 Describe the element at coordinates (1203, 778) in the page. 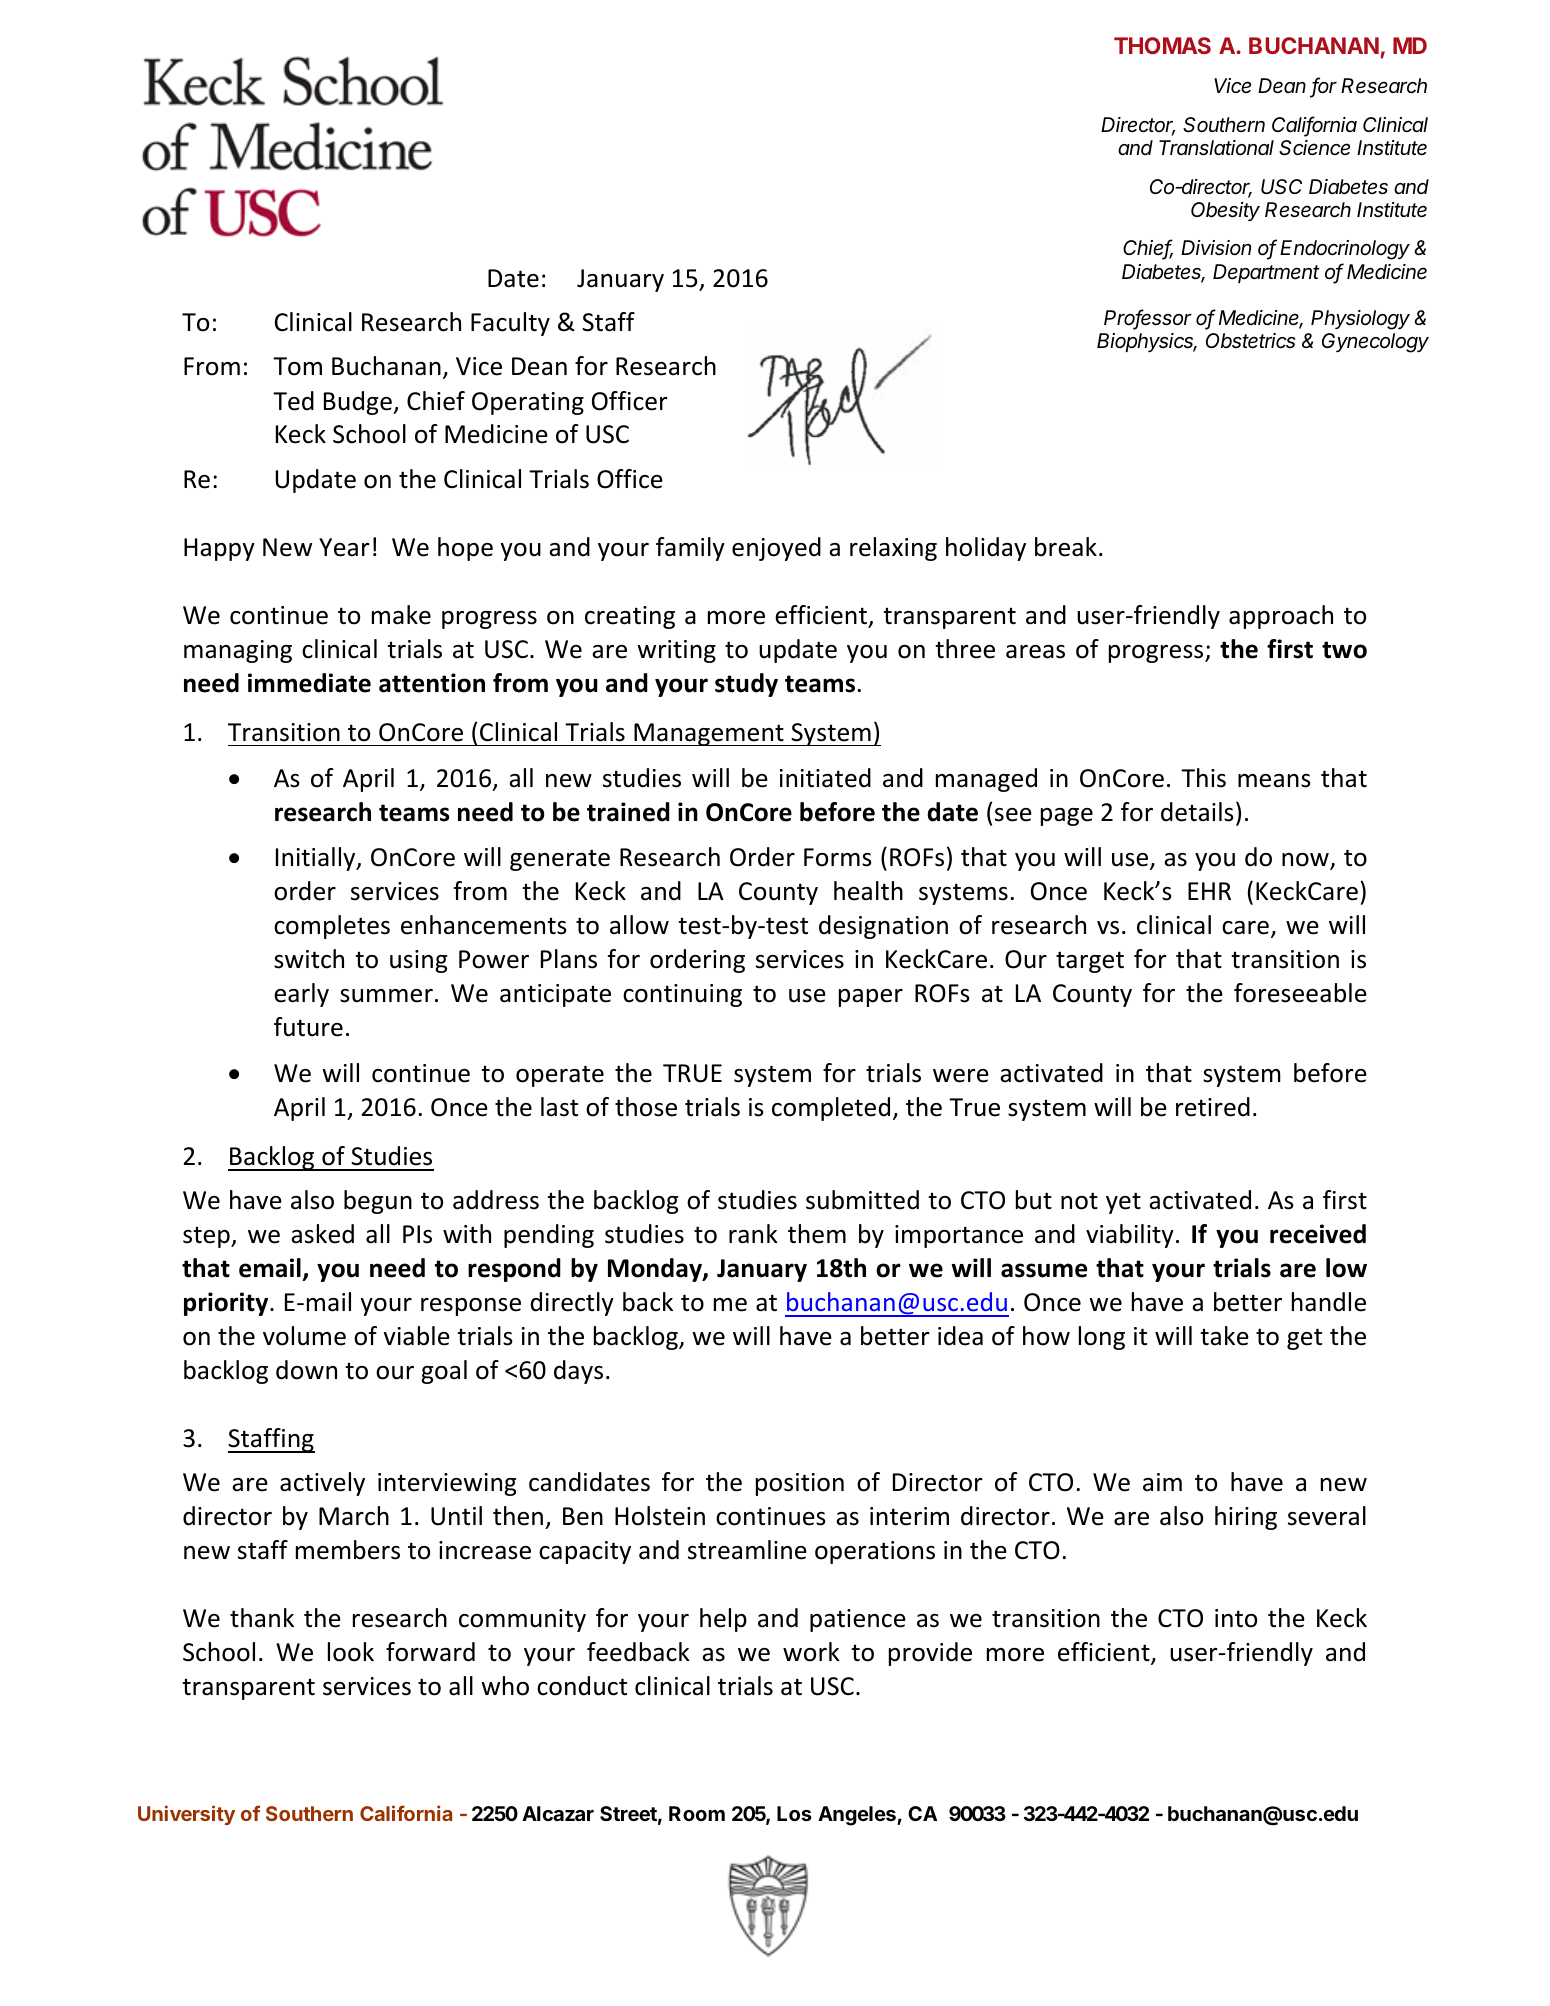

I see `This` at that location.
